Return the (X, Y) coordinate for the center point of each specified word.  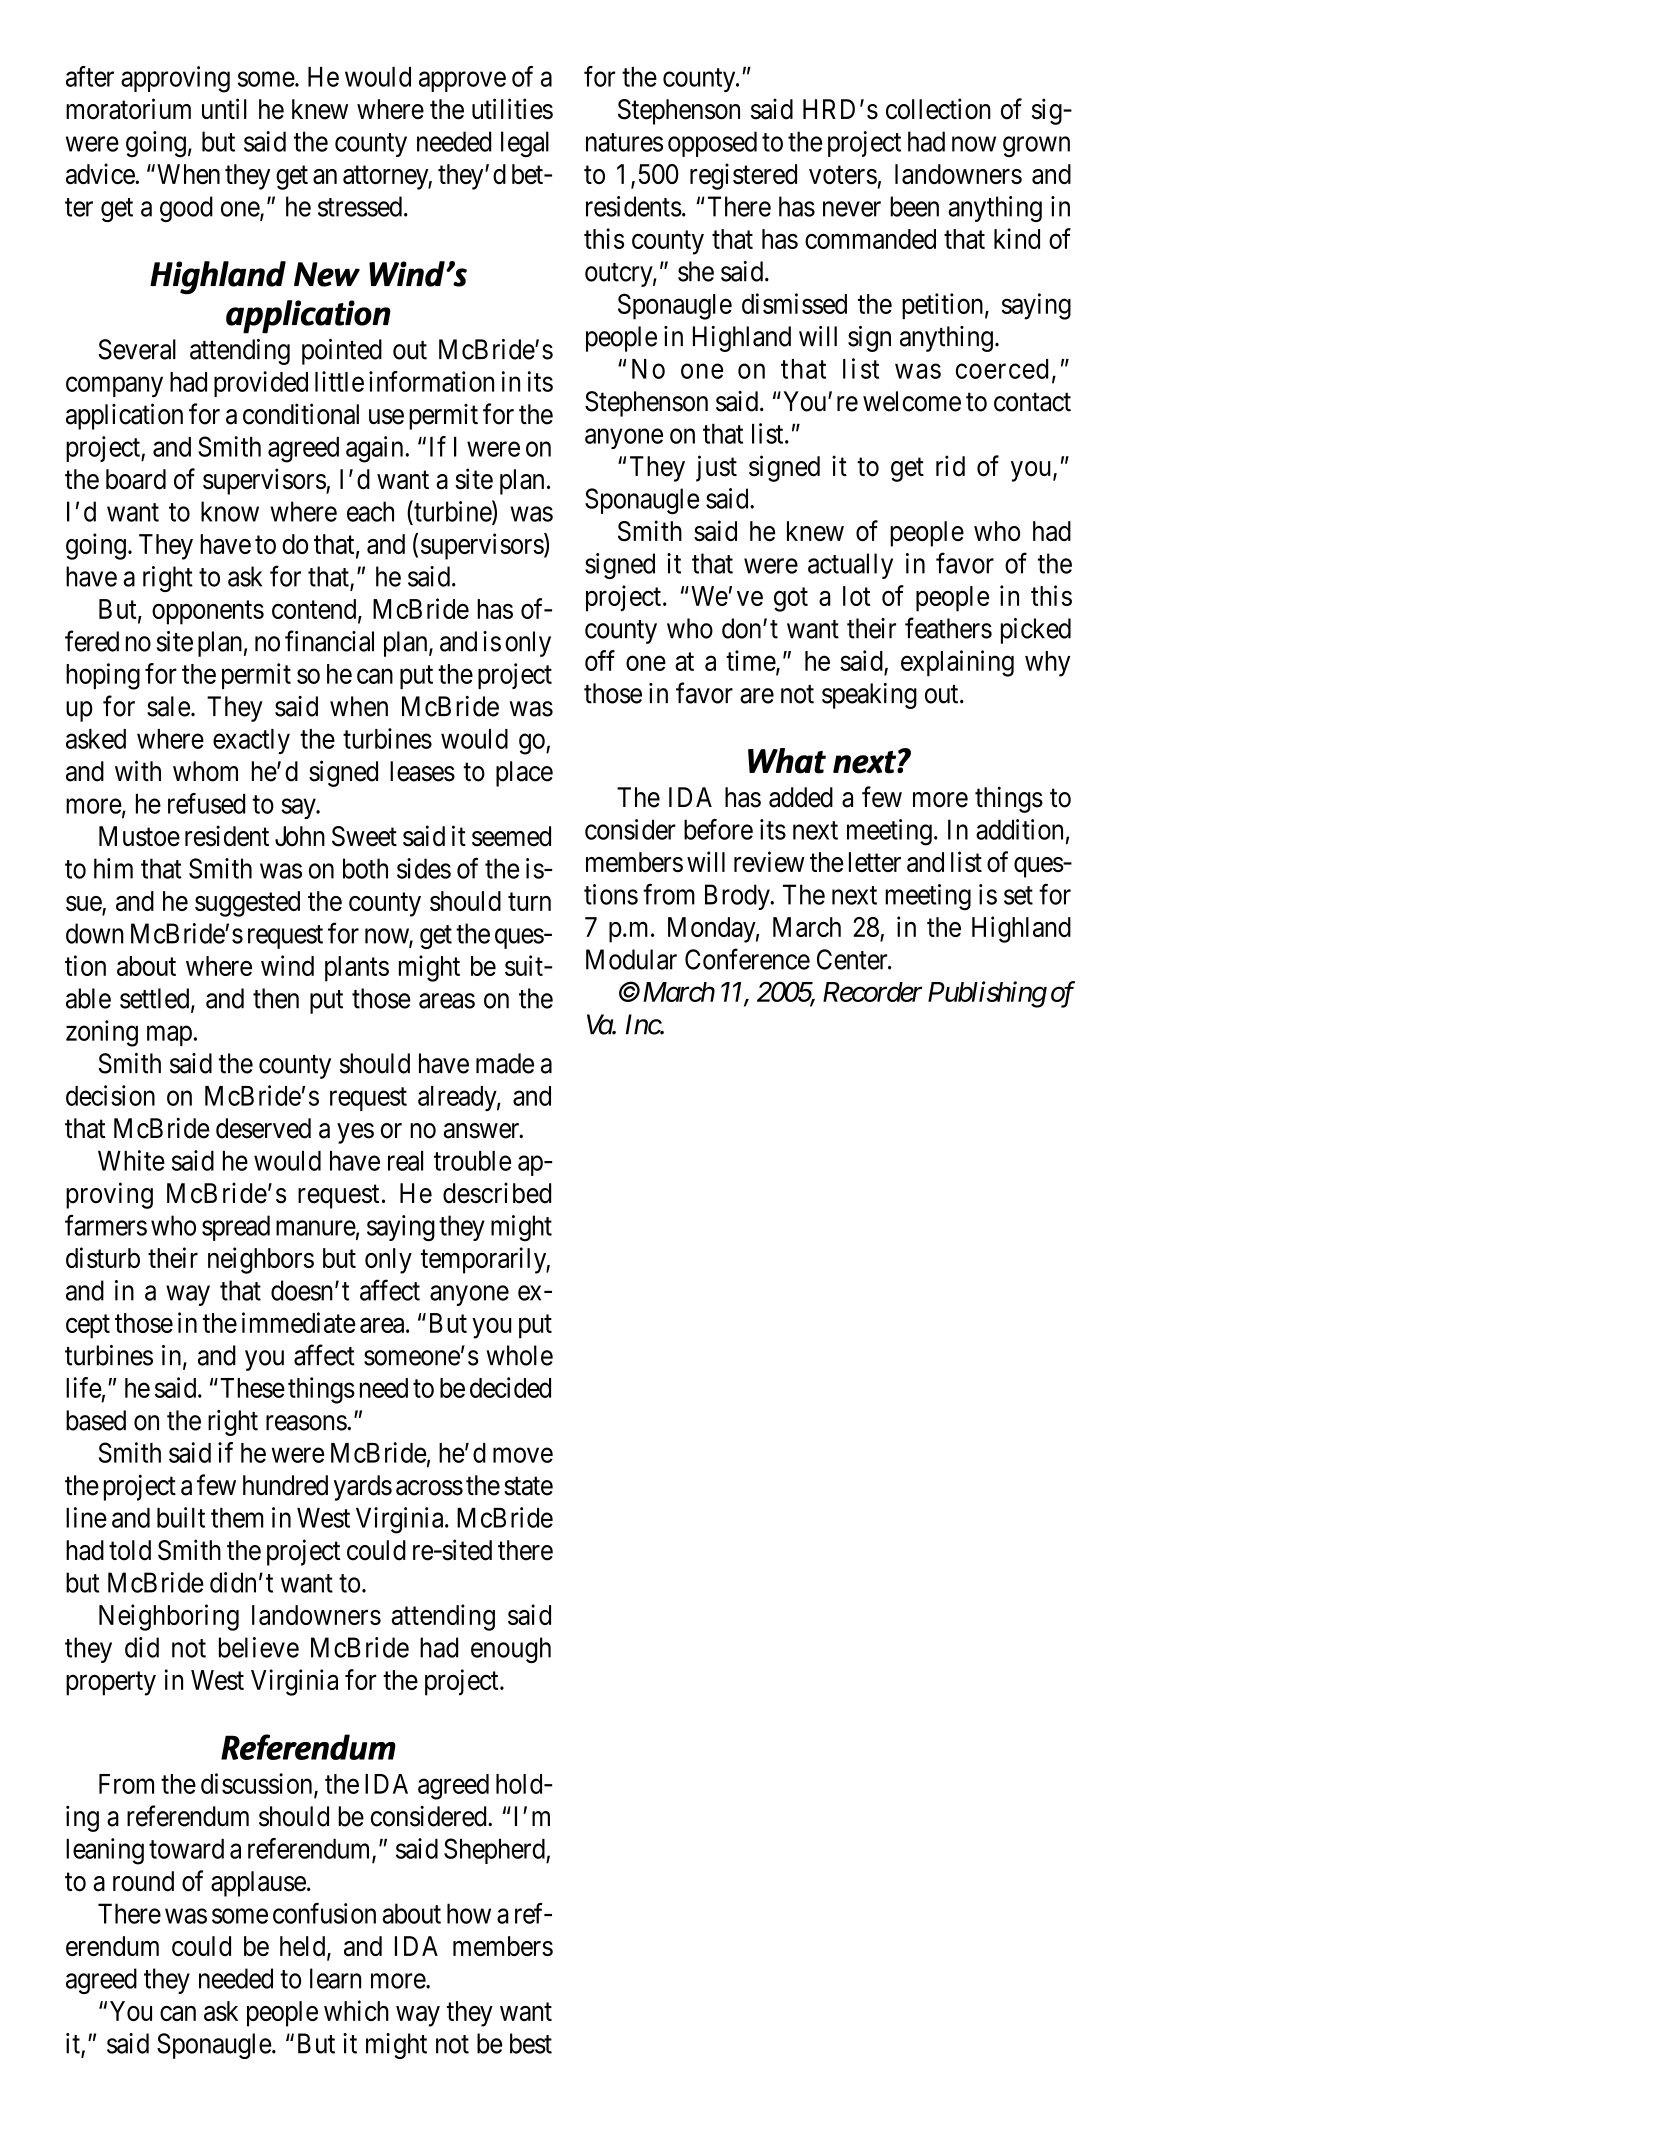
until (224, 108)
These (252, 1388)
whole (519, 1355)
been (914, 206)
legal (525, 144)
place (524, 774)
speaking (869, 696)
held (304, 1947)
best (531, 2043)
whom (205, 771)
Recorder (872, 992)
